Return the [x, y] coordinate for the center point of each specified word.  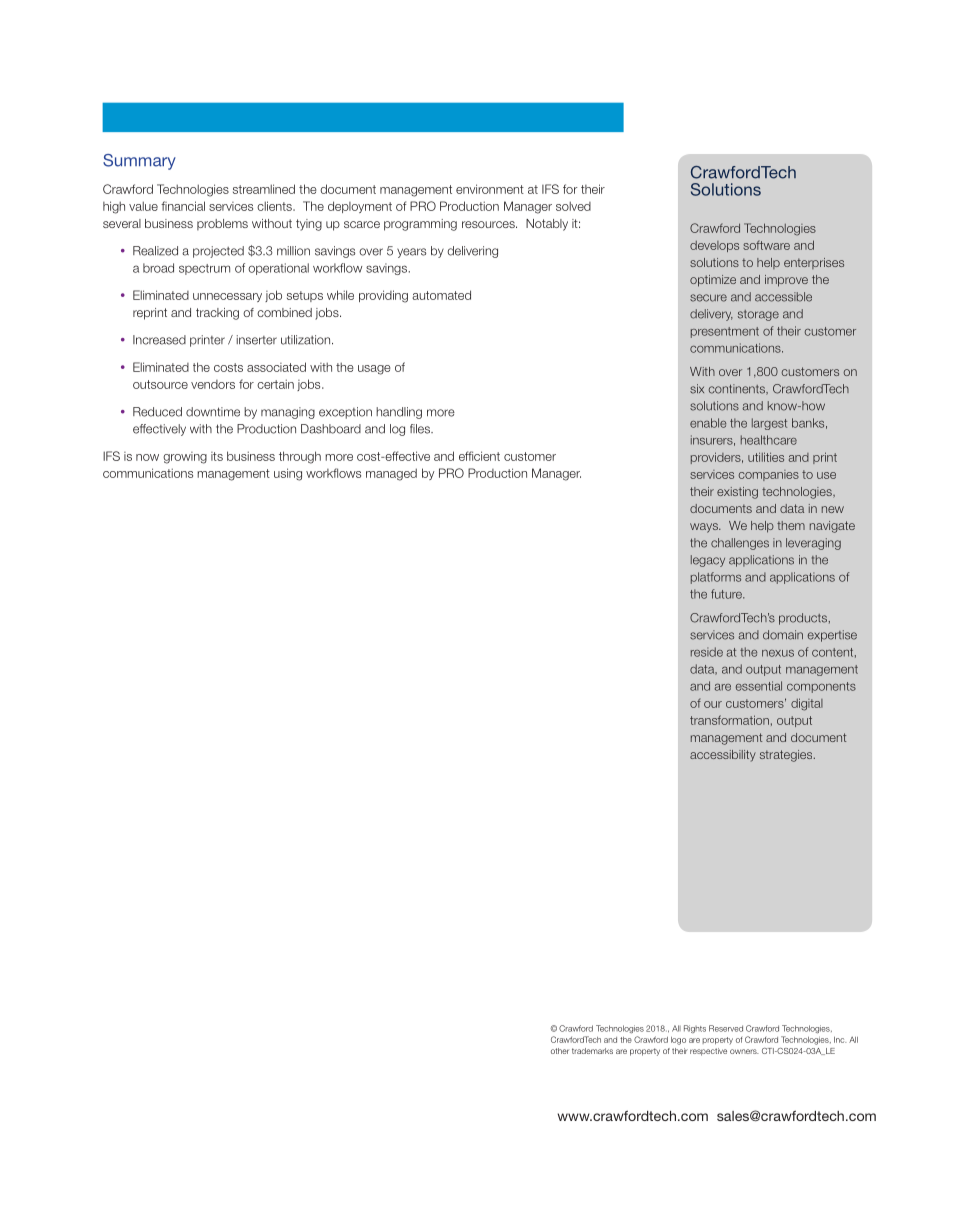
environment [490, 189]
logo [678, 1041]
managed [391, 474]
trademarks [592, 1051]
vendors [213, 384]
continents [738, 389]
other [560, 1051]
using [288, 474]
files [421, 429]
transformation [729, 720]
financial [183, 206]
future [727, 594]
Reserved [726, 1028]
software [766, 245]
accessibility [723, 756]
